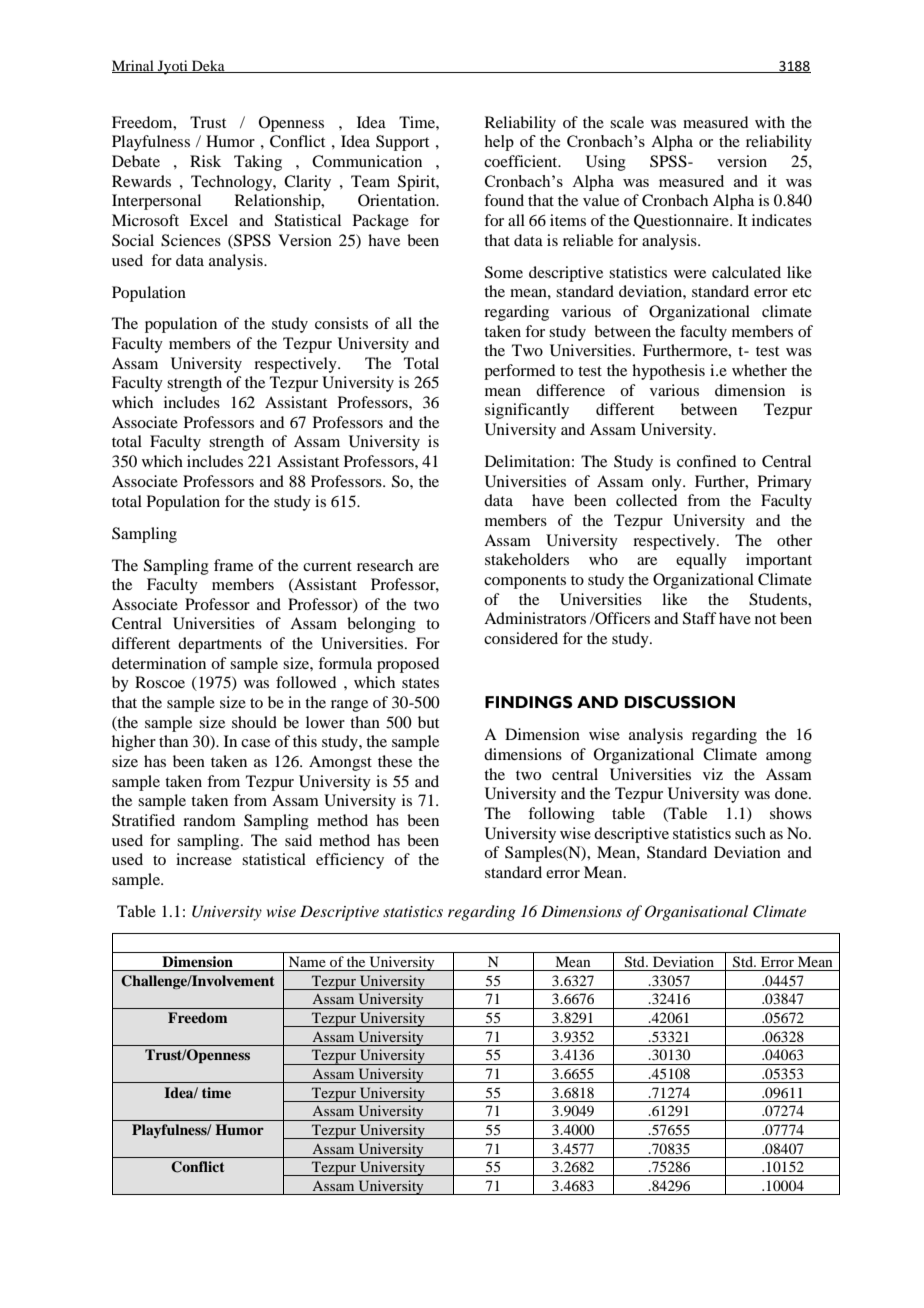 This screenshot has width=924, height=1308. What do you see at coordinates (341, 323) in the screenshot?
I see `consists` at bounding box center [341, 323].
